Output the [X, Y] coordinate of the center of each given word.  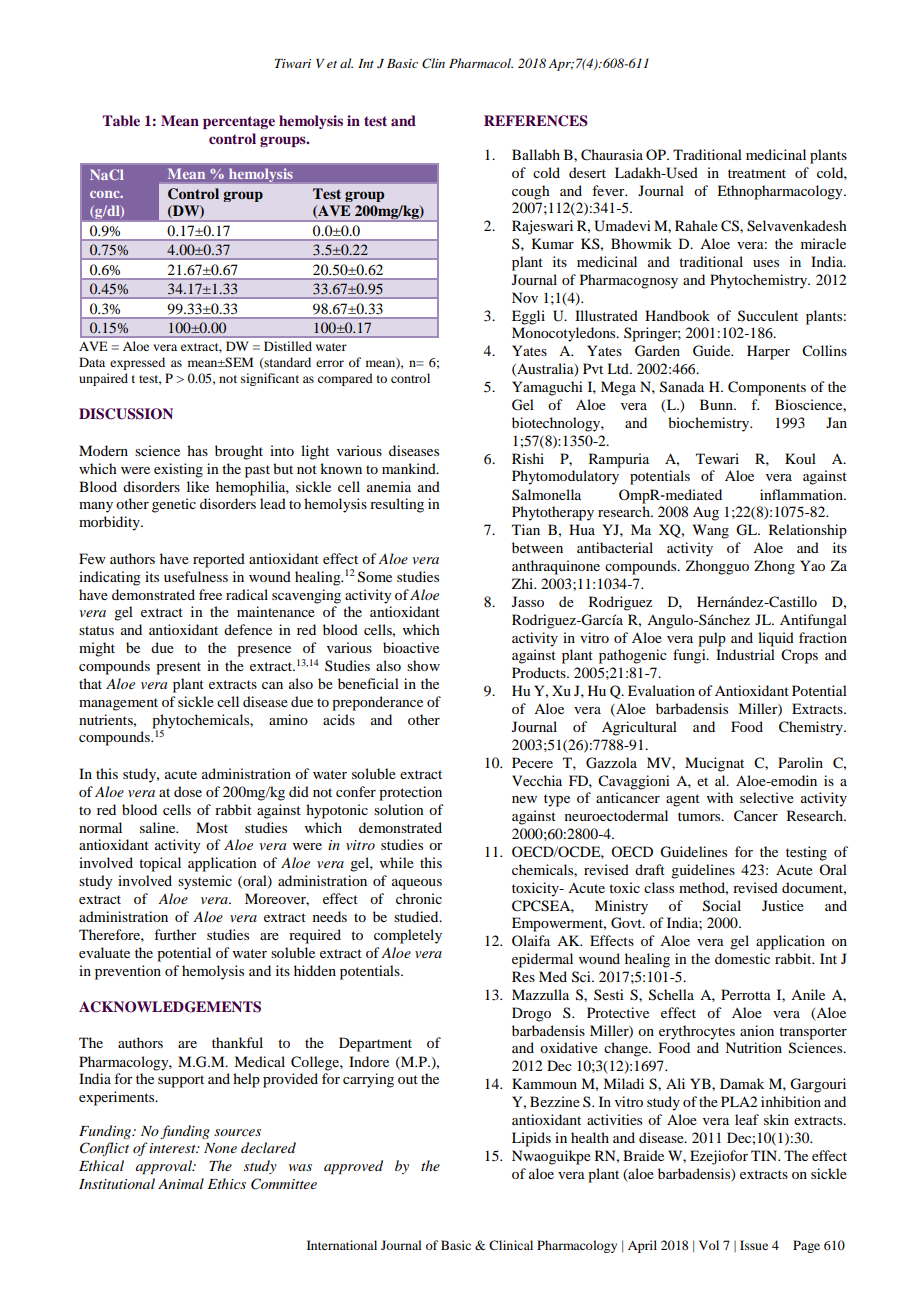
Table [121, 120]
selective [767, 797]
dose [188, 791]
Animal [181, 1183]
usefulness [196, 576]
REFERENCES [536, 121]
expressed [137, 363]
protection [410, 793]
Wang [711, 531]
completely [408, 936]
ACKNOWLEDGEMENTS [170, 1007]
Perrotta [746, 994]
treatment [757, 173]
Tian [526, 529]
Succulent [768, 316]
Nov [525, 297]
